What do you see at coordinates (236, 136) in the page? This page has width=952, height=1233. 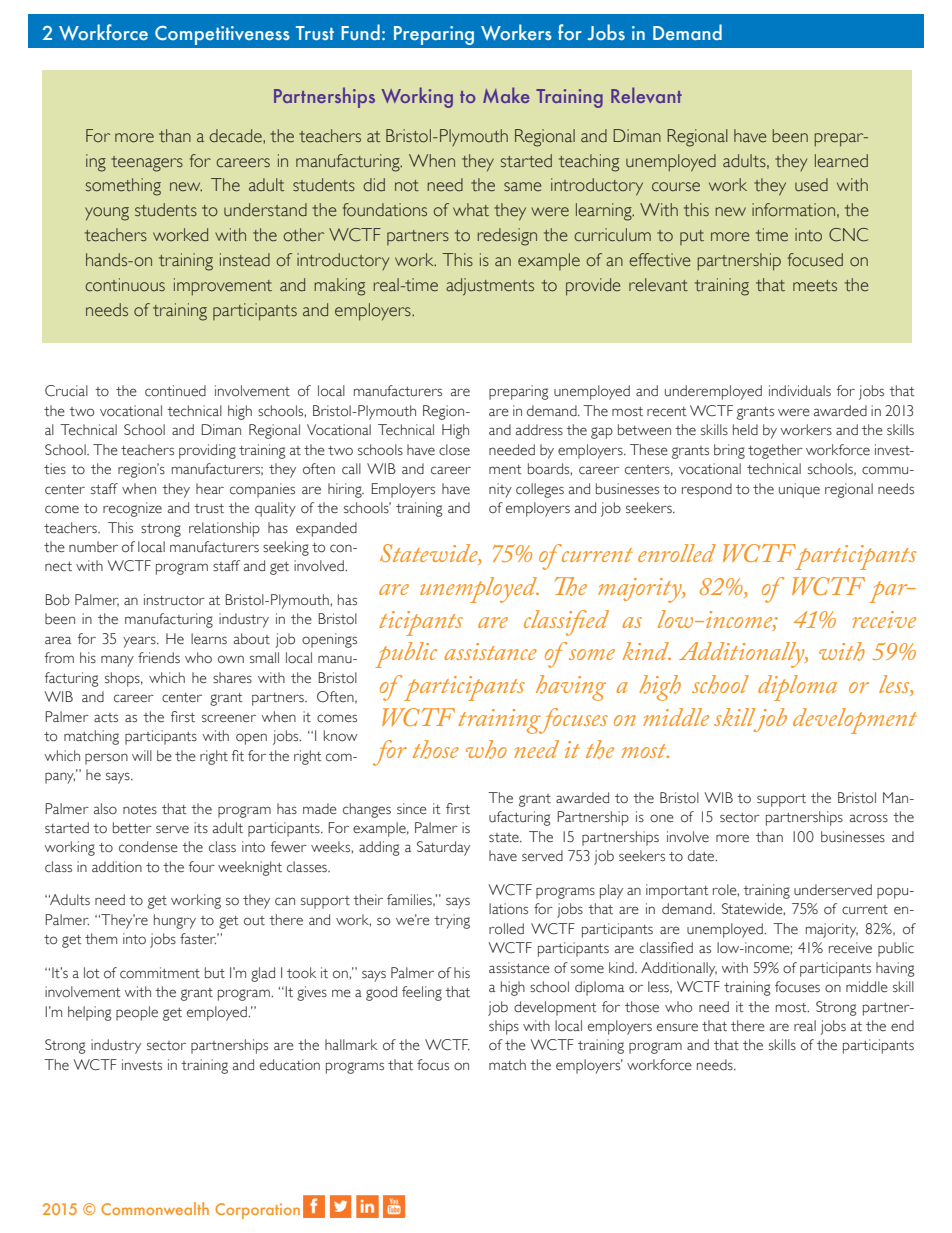 I see `decade` at bounding box center [236, 136].
